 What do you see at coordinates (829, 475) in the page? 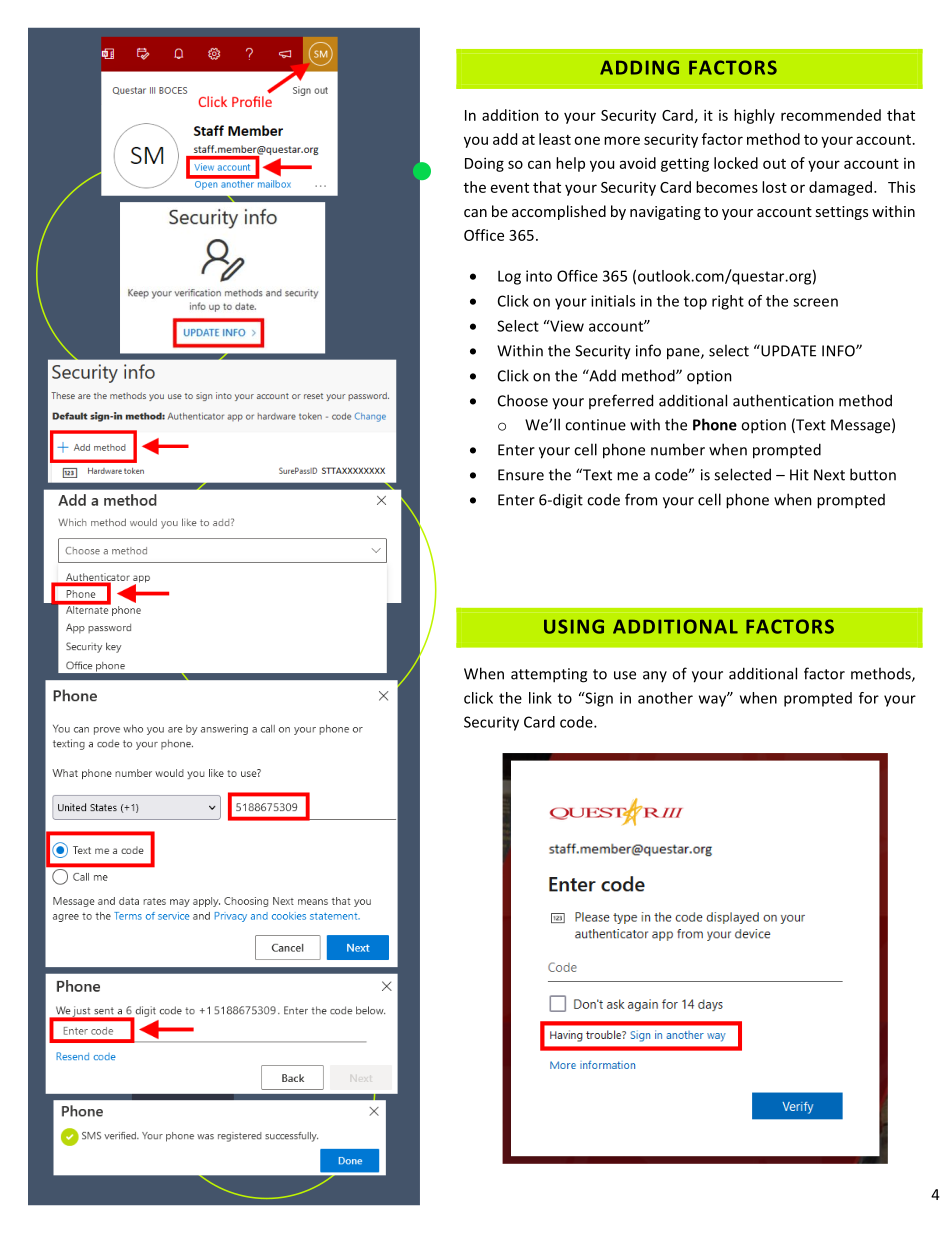
I see `Next` at bounding box center [829, 475].
